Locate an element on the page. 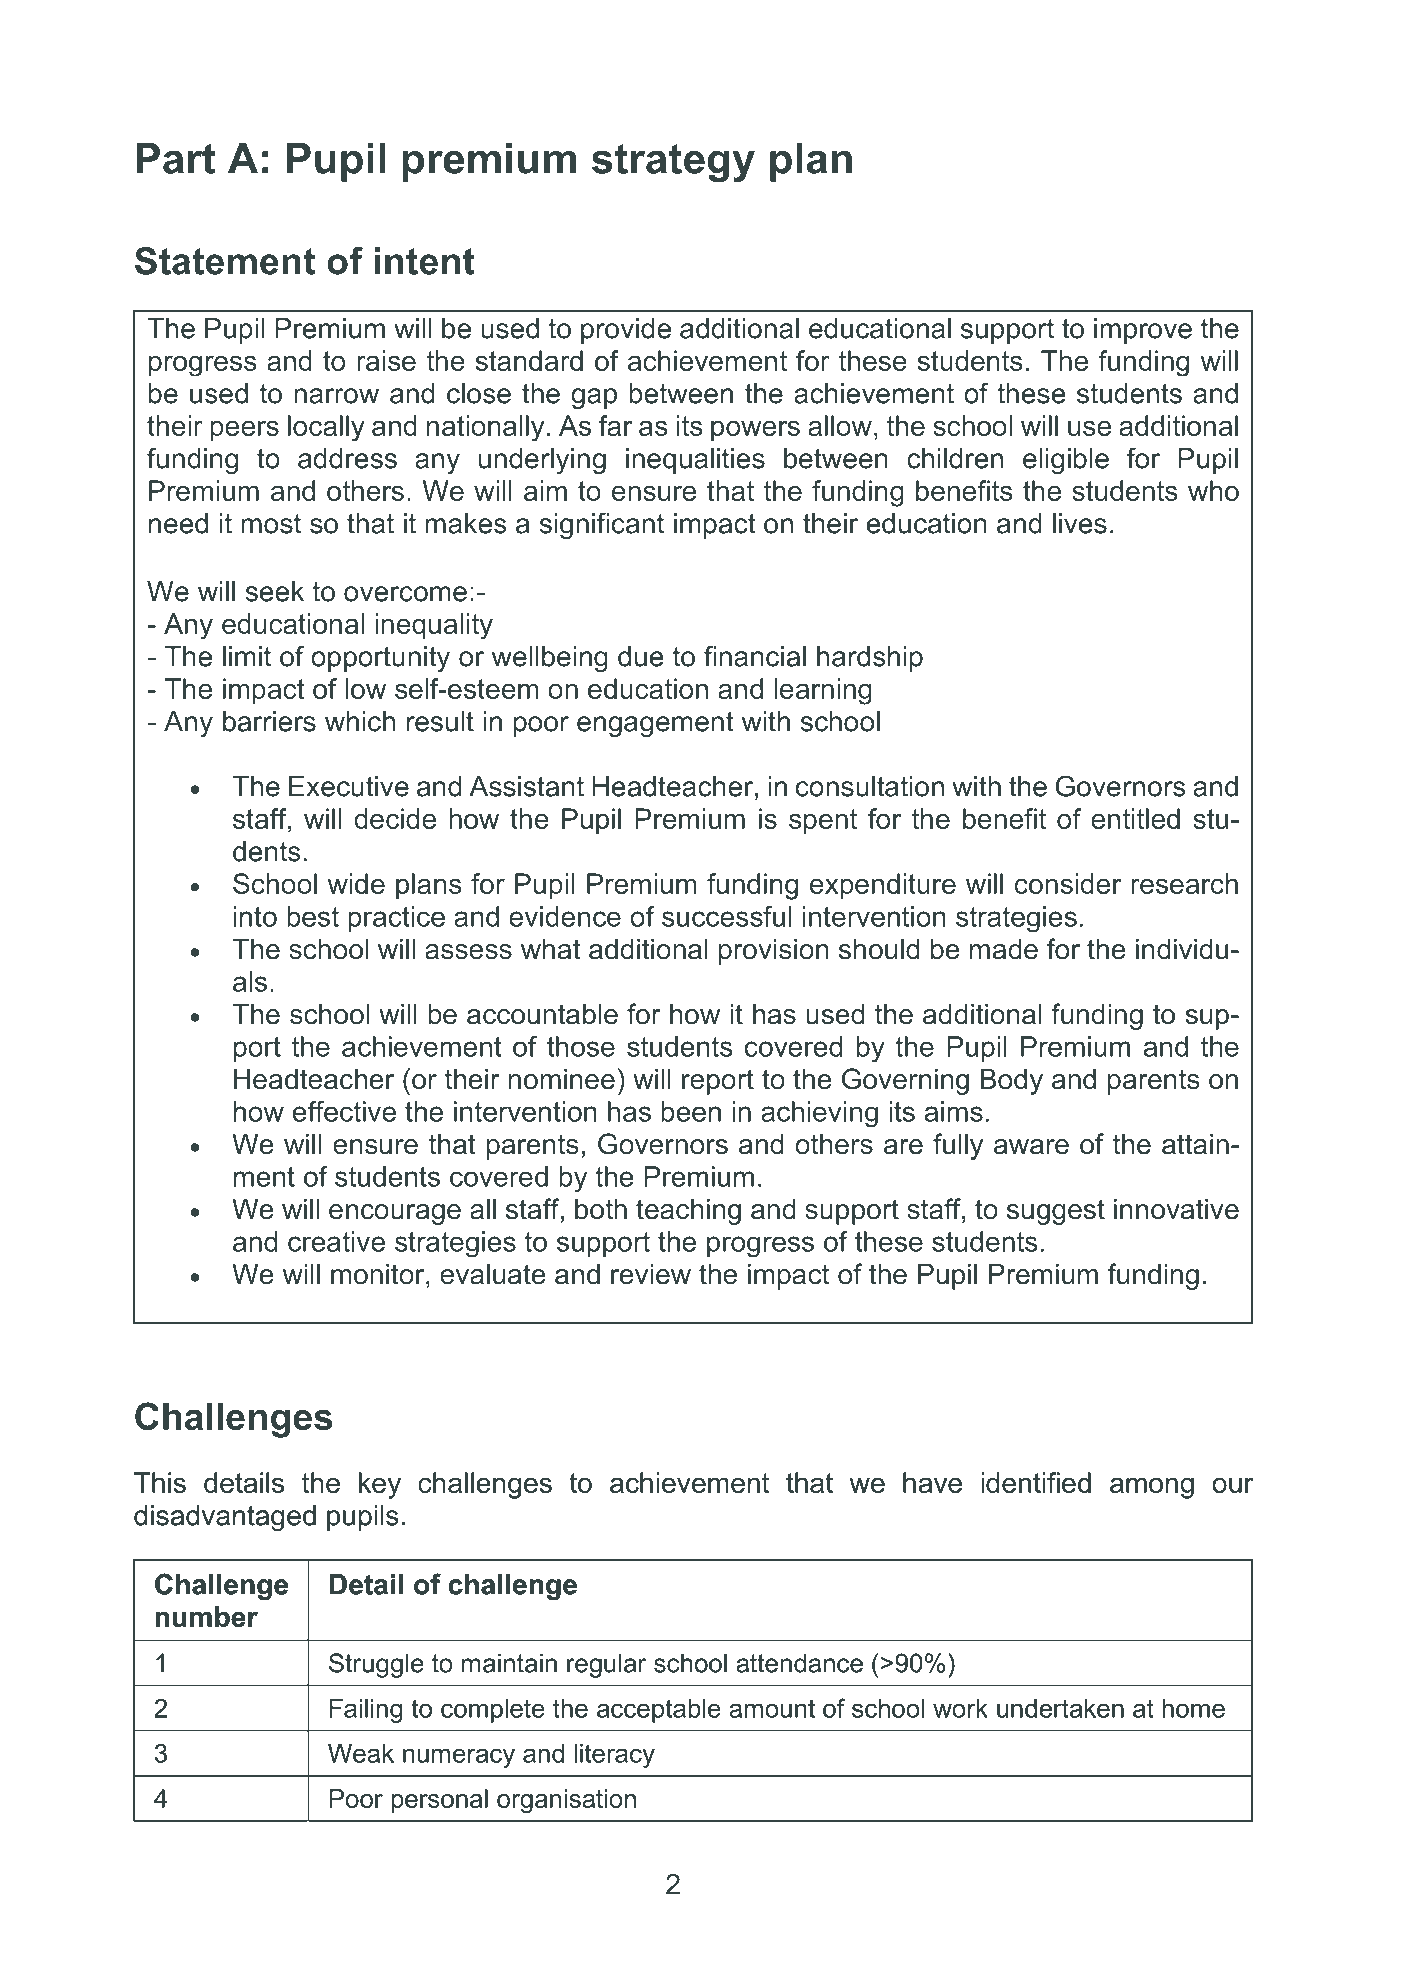 Image resolution: width=1403 pixels, height=1984 pixels. Part is located at coordinates (176, 158).
